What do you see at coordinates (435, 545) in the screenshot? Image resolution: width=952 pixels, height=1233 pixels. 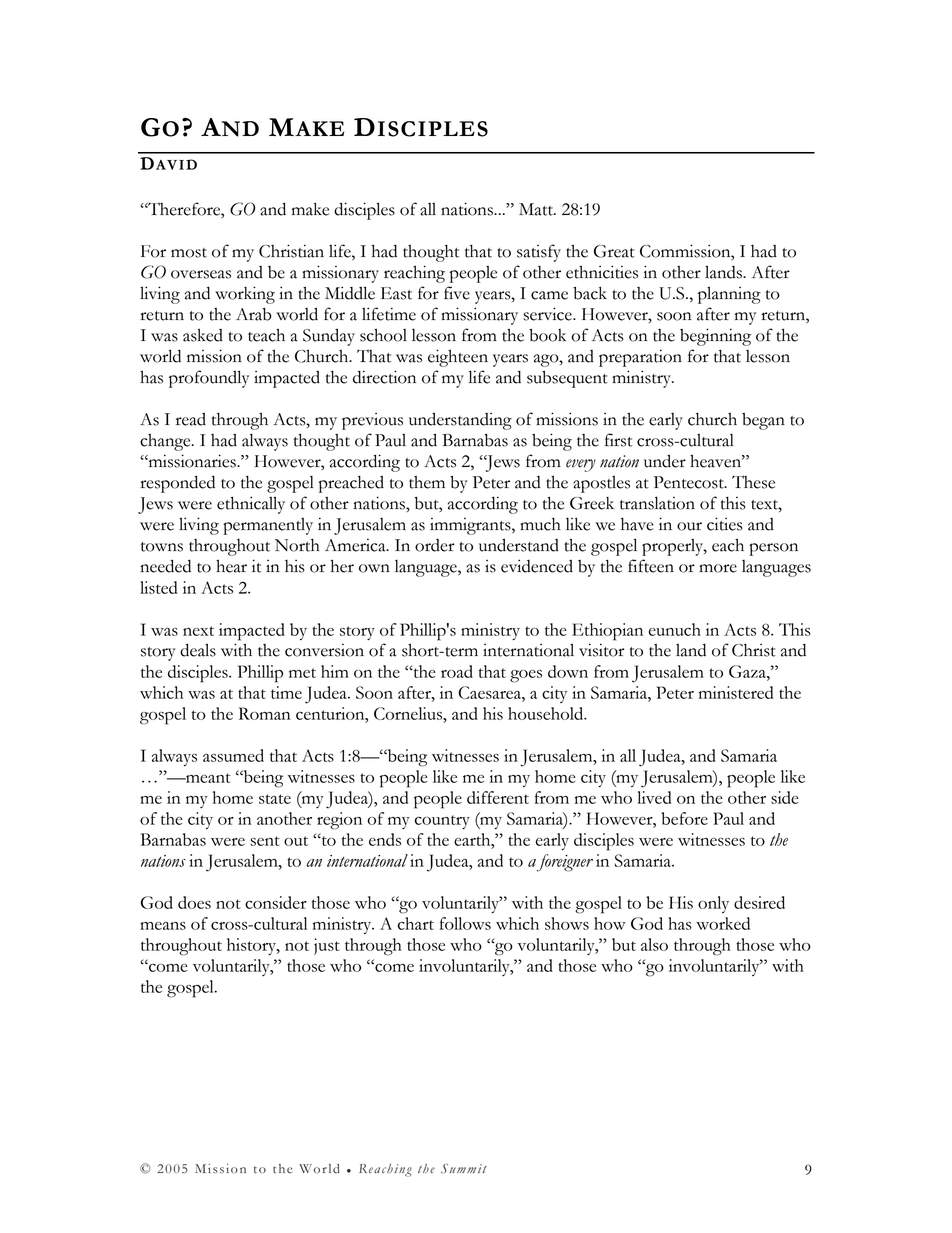 I see `order` at bounding box center [435, 545].
